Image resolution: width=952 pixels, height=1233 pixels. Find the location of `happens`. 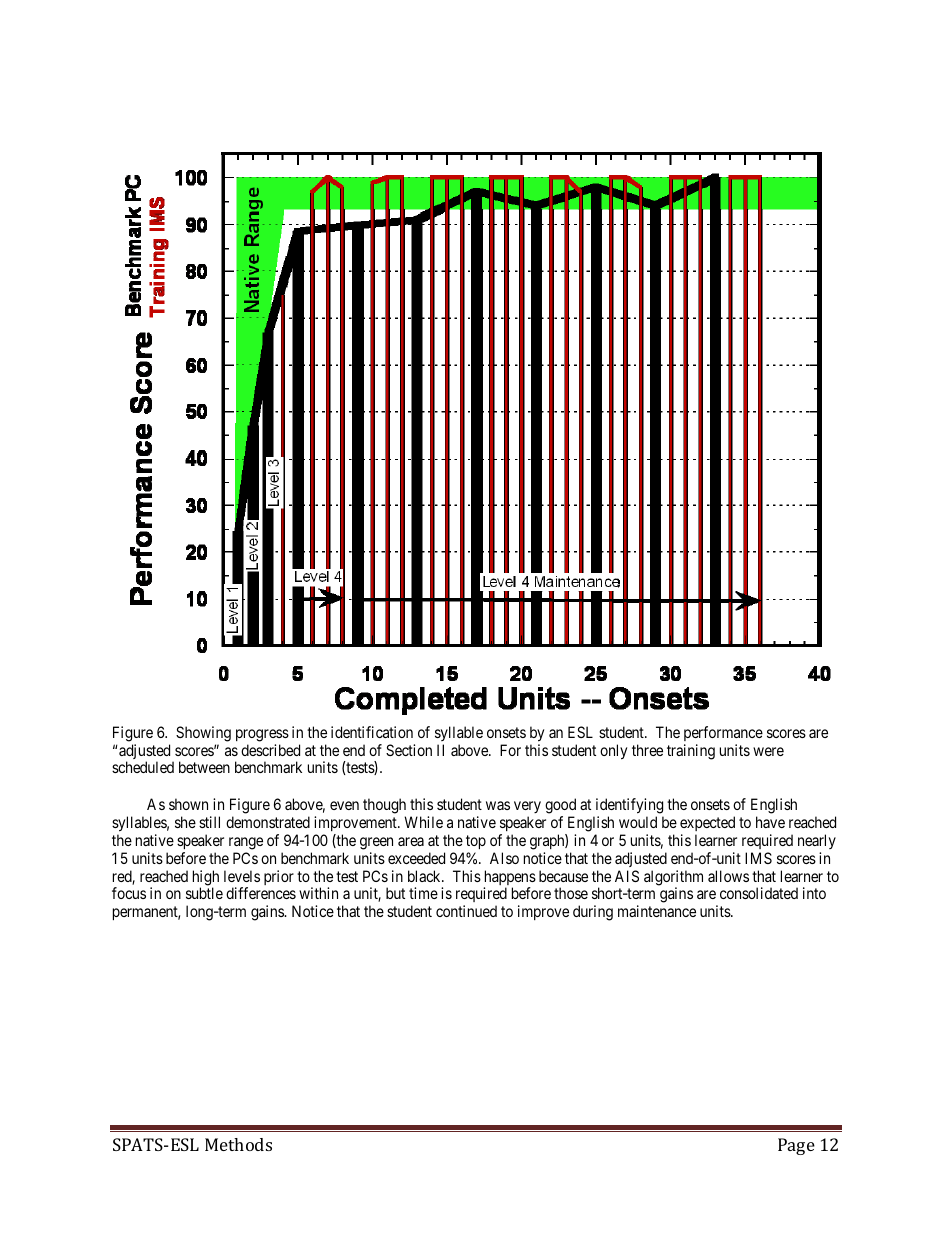

happens is located at coordinates (510, 879).
